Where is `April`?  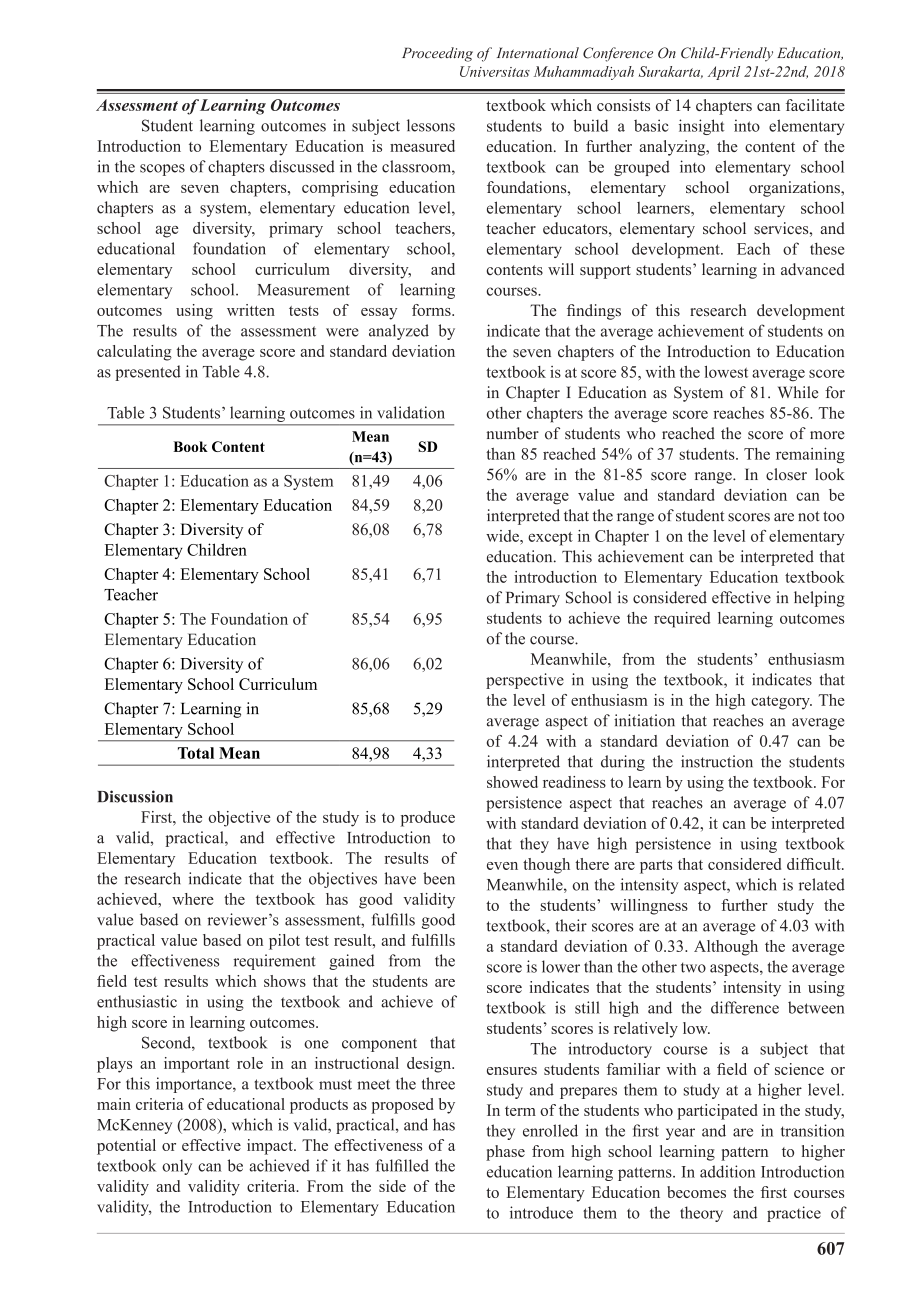
April is located at coordinates (724, 73).
